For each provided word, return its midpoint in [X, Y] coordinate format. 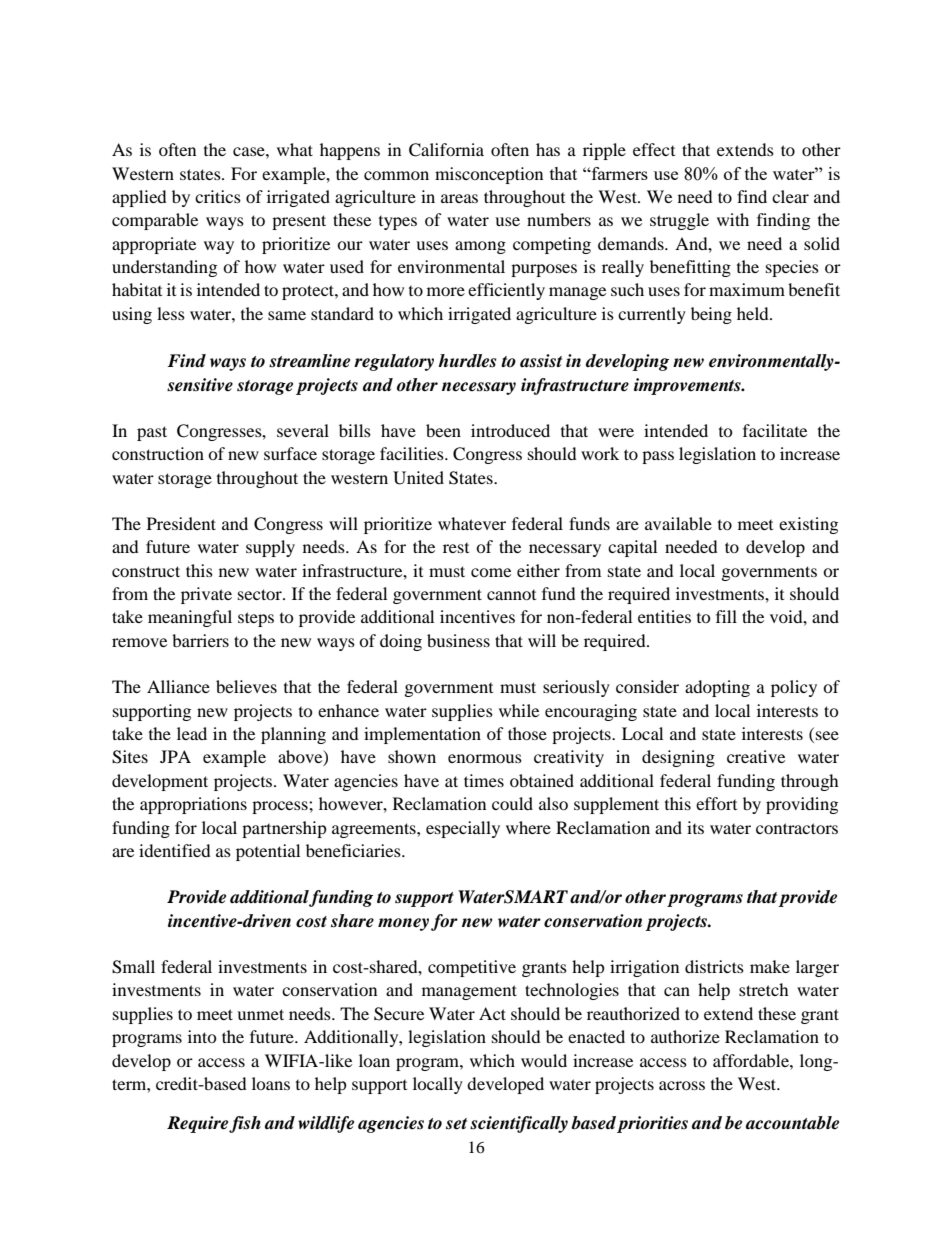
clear [790, 196]
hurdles [467, 361]
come [491, 572]
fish [245, 1124]
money [403, 924]
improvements [688, 386]
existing [808, 525]
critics [218, 196]
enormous [485, 758]
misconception [489, 175]
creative [756, 756]
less [171, 313]
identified [175, 850]
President [181, 523]
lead [192, 733]
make [770, 966]
